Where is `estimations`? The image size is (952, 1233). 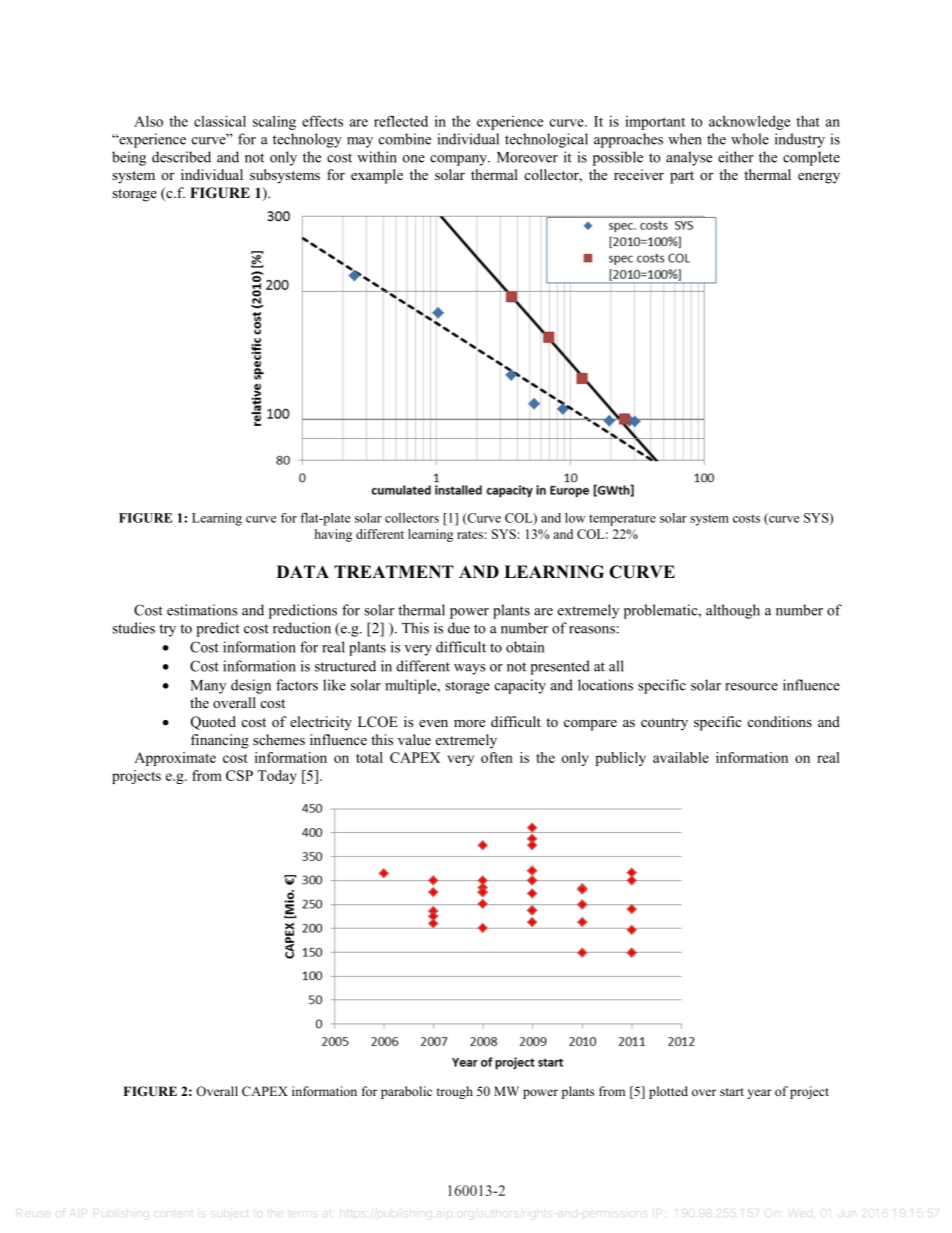 estimations is located at coordinates (202, 610).
